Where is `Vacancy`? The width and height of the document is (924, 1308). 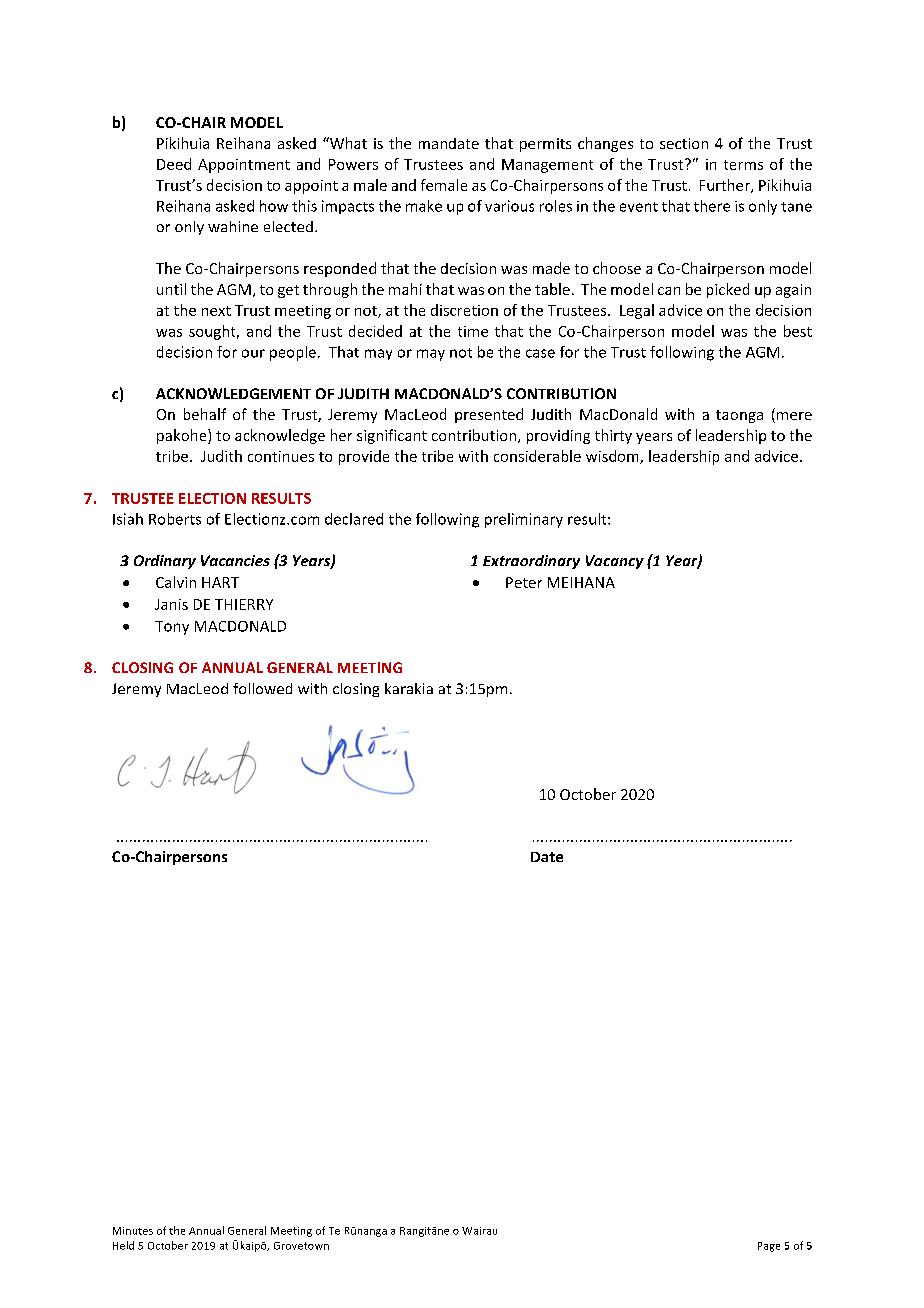 Vacancy is located at coordinates (615, 562).
